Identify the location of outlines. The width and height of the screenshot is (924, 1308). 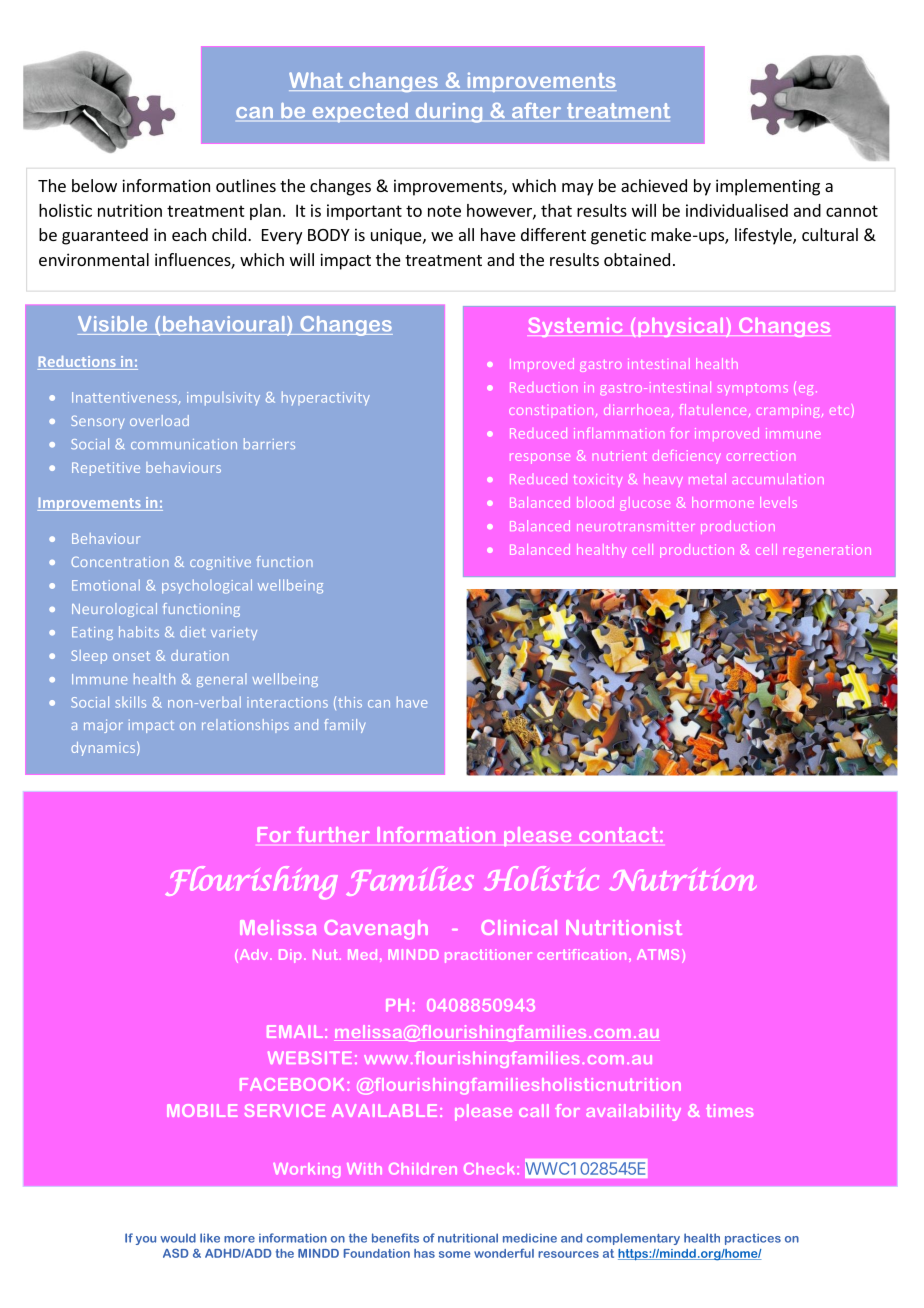
(246, 185).
